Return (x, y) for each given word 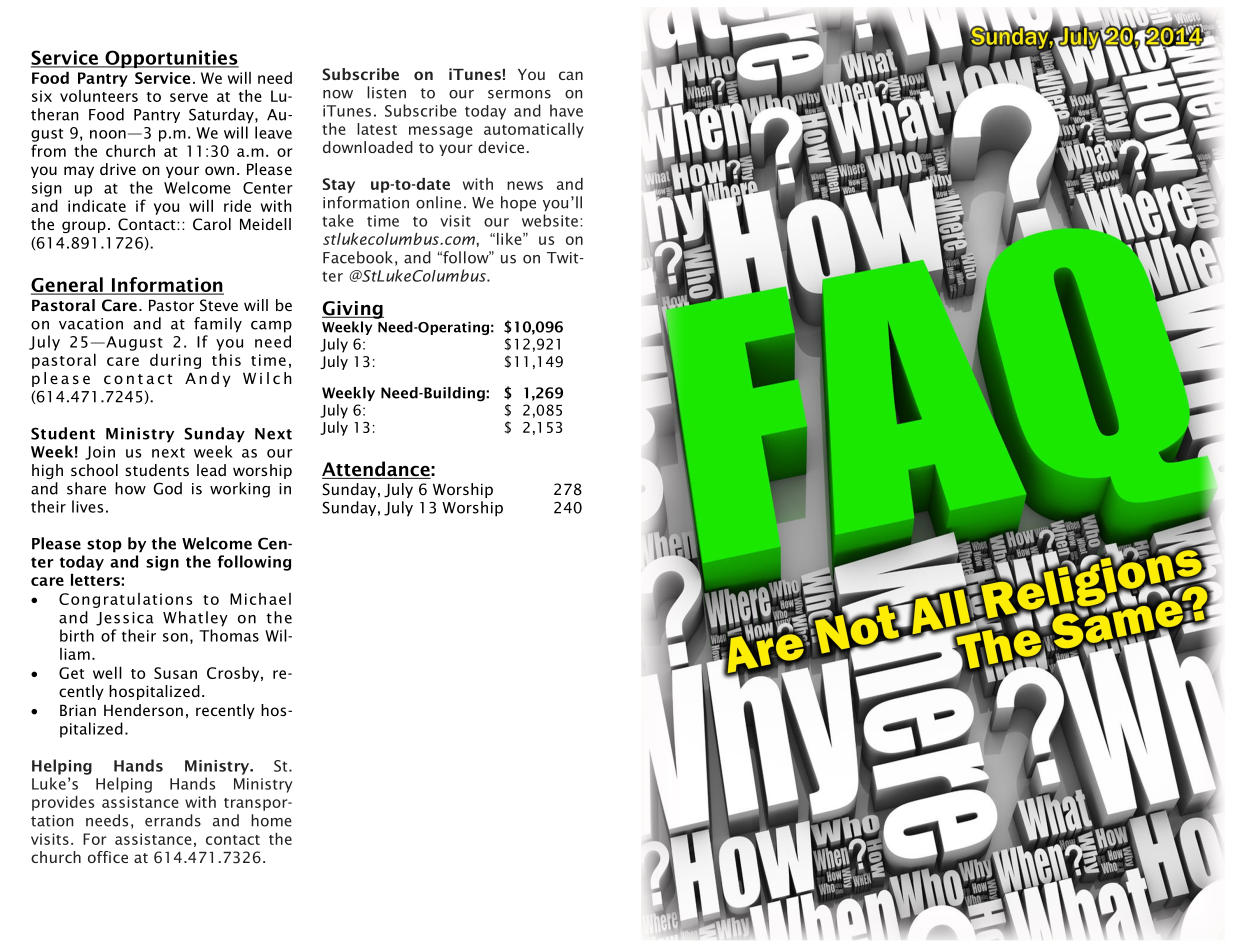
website (550, 220)
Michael (260, 599)
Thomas (229, 635)
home (271, 820)
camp (271, 327)
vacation (91, 324)
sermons (519, 94)
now (338, 94)
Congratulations (125, 600)
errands (173, 820)
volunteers (99, 96)
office (108, 857)
